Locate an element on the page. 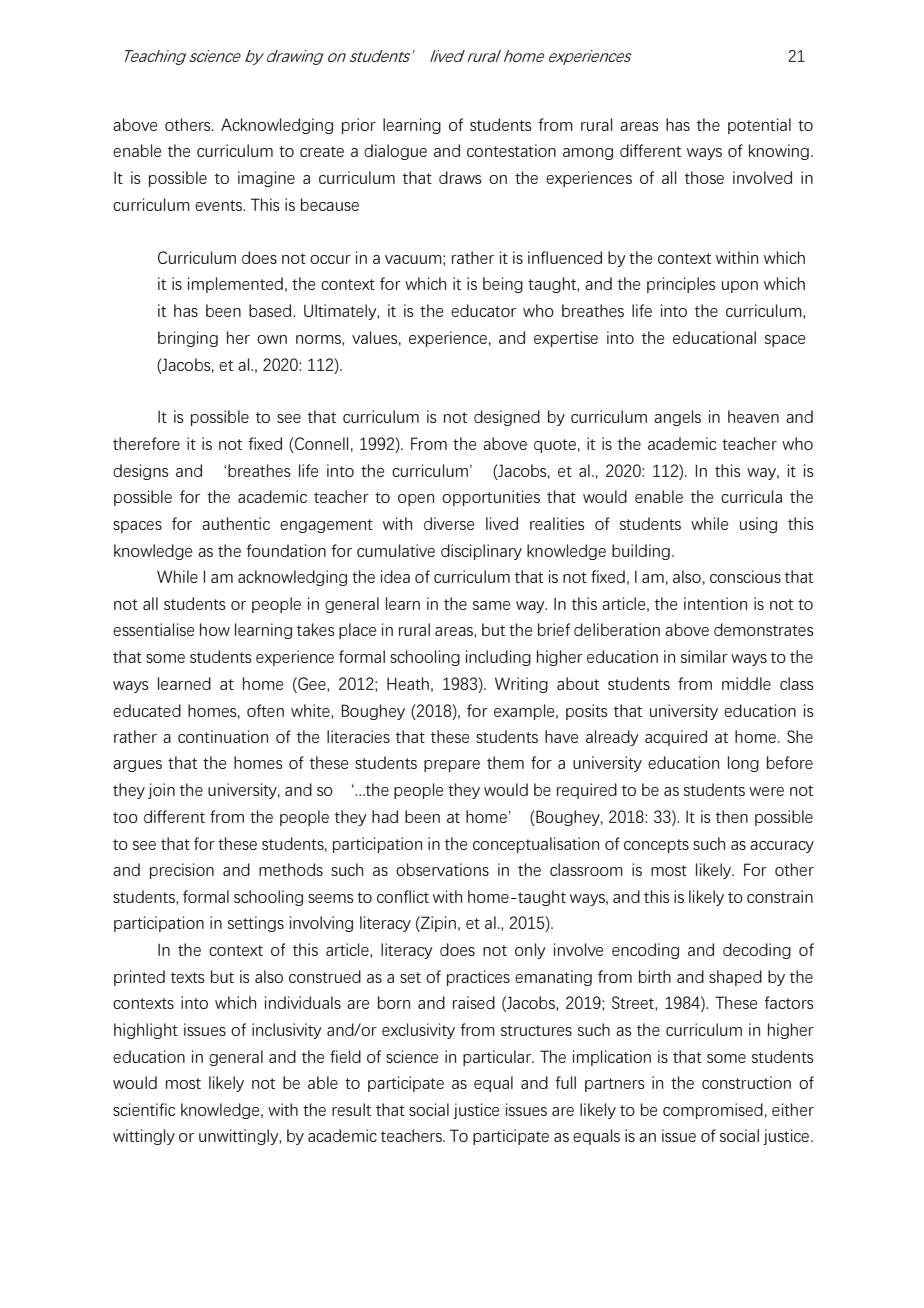 The image size is (924, 1308). draws is located at coordinates (460, 177).
